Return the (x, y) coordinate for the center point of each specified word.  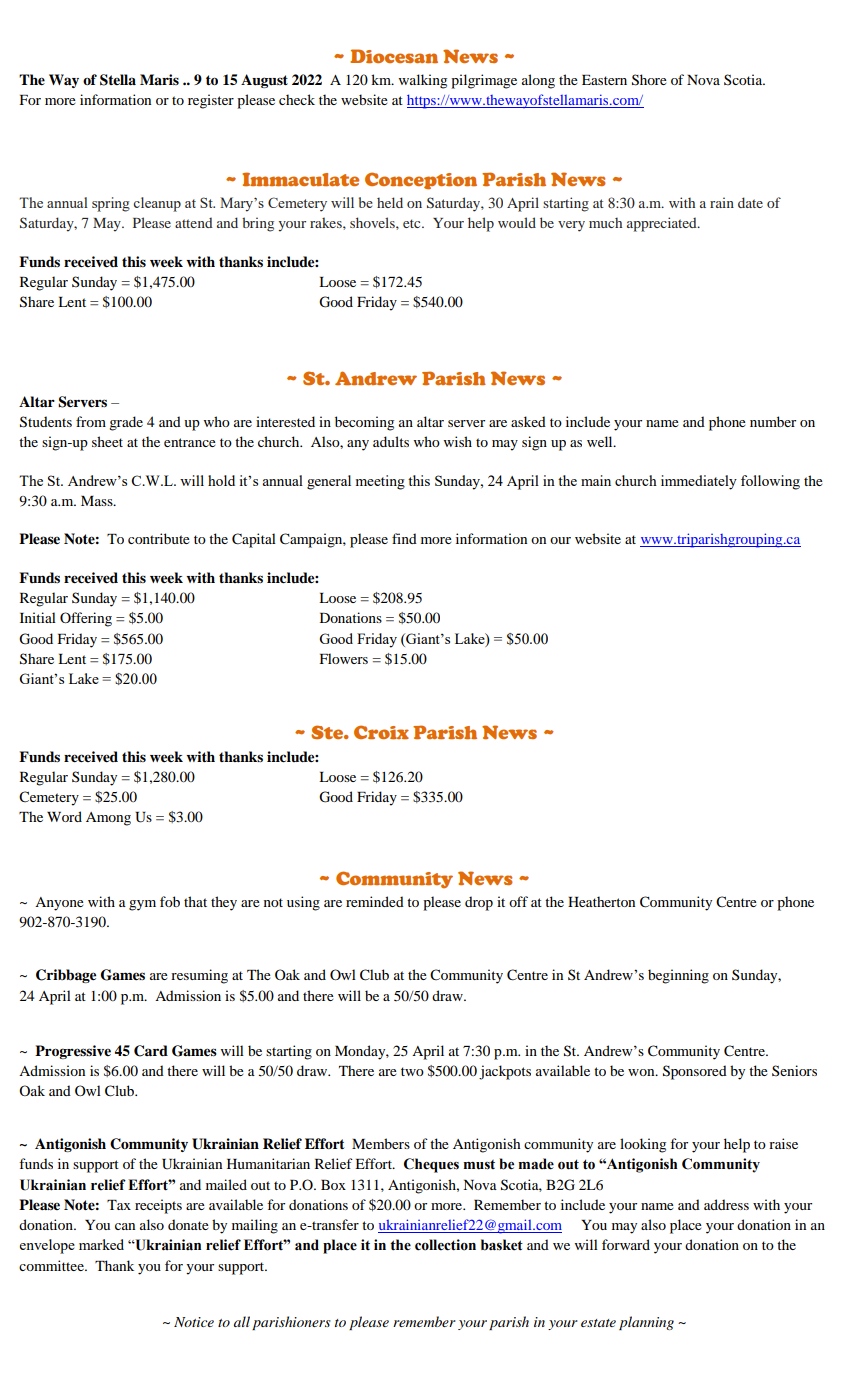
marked (101, 1244)
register (211, 101)
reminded (375, 901)
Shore (649, 80)
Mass (98, 501)
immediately (699, 482)
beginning (678, 976)
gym (142, 905)
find (404, 538)
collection (445, 1245)
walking (423, 81)
